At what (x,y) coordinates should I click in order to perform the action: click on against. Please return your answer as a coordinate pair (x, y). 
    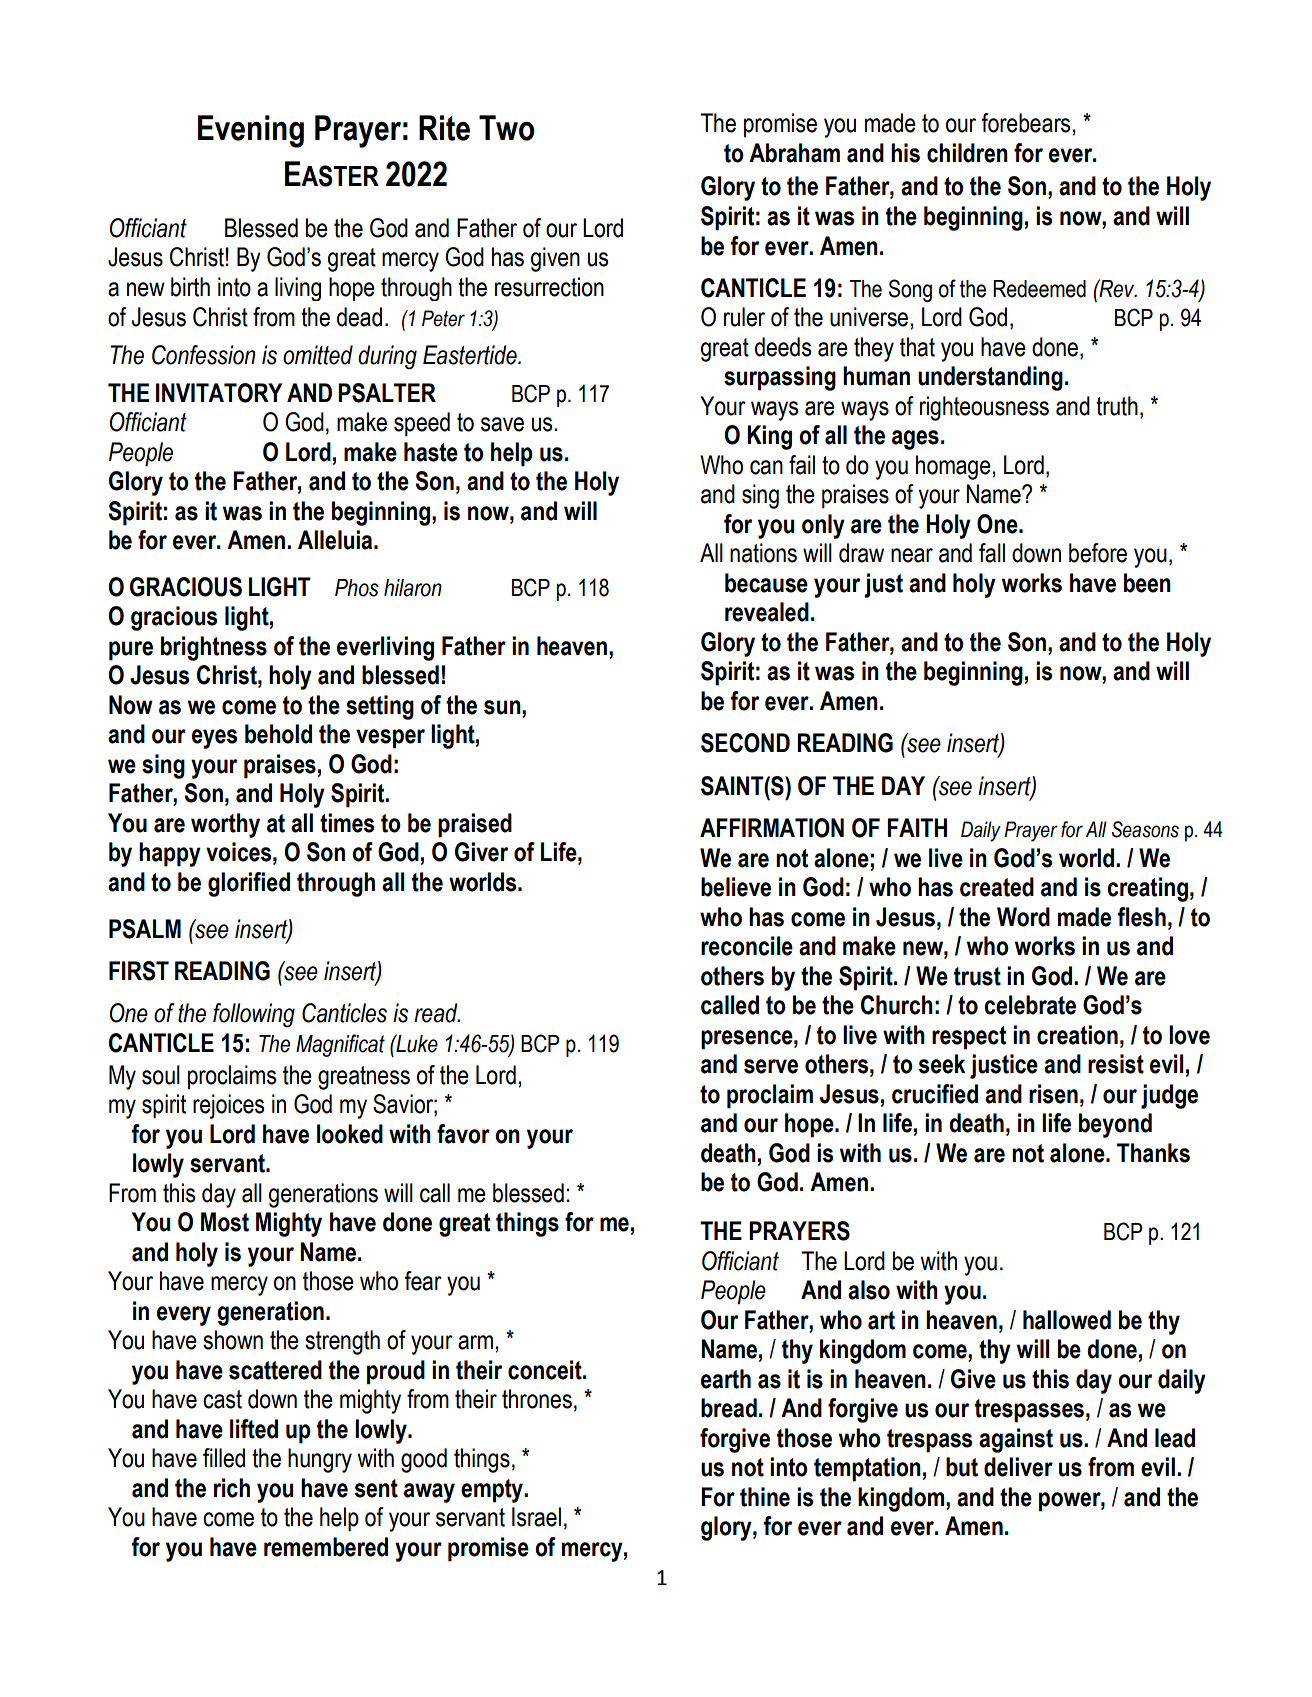
    Looking at the image, I should click on (1016, 1440).
